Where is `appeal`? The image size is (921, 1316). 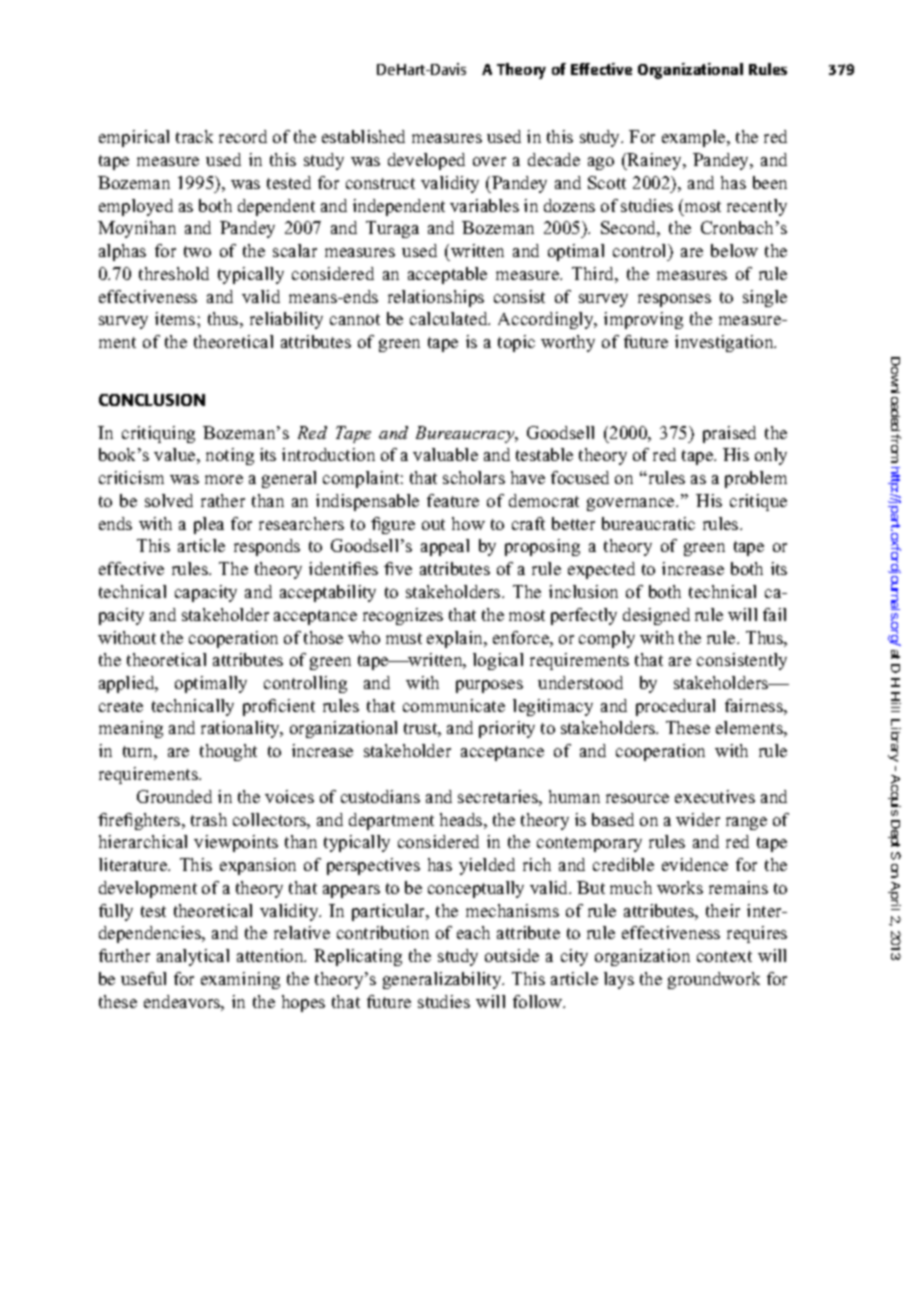 appeal is located at coordinates (445, 547).
